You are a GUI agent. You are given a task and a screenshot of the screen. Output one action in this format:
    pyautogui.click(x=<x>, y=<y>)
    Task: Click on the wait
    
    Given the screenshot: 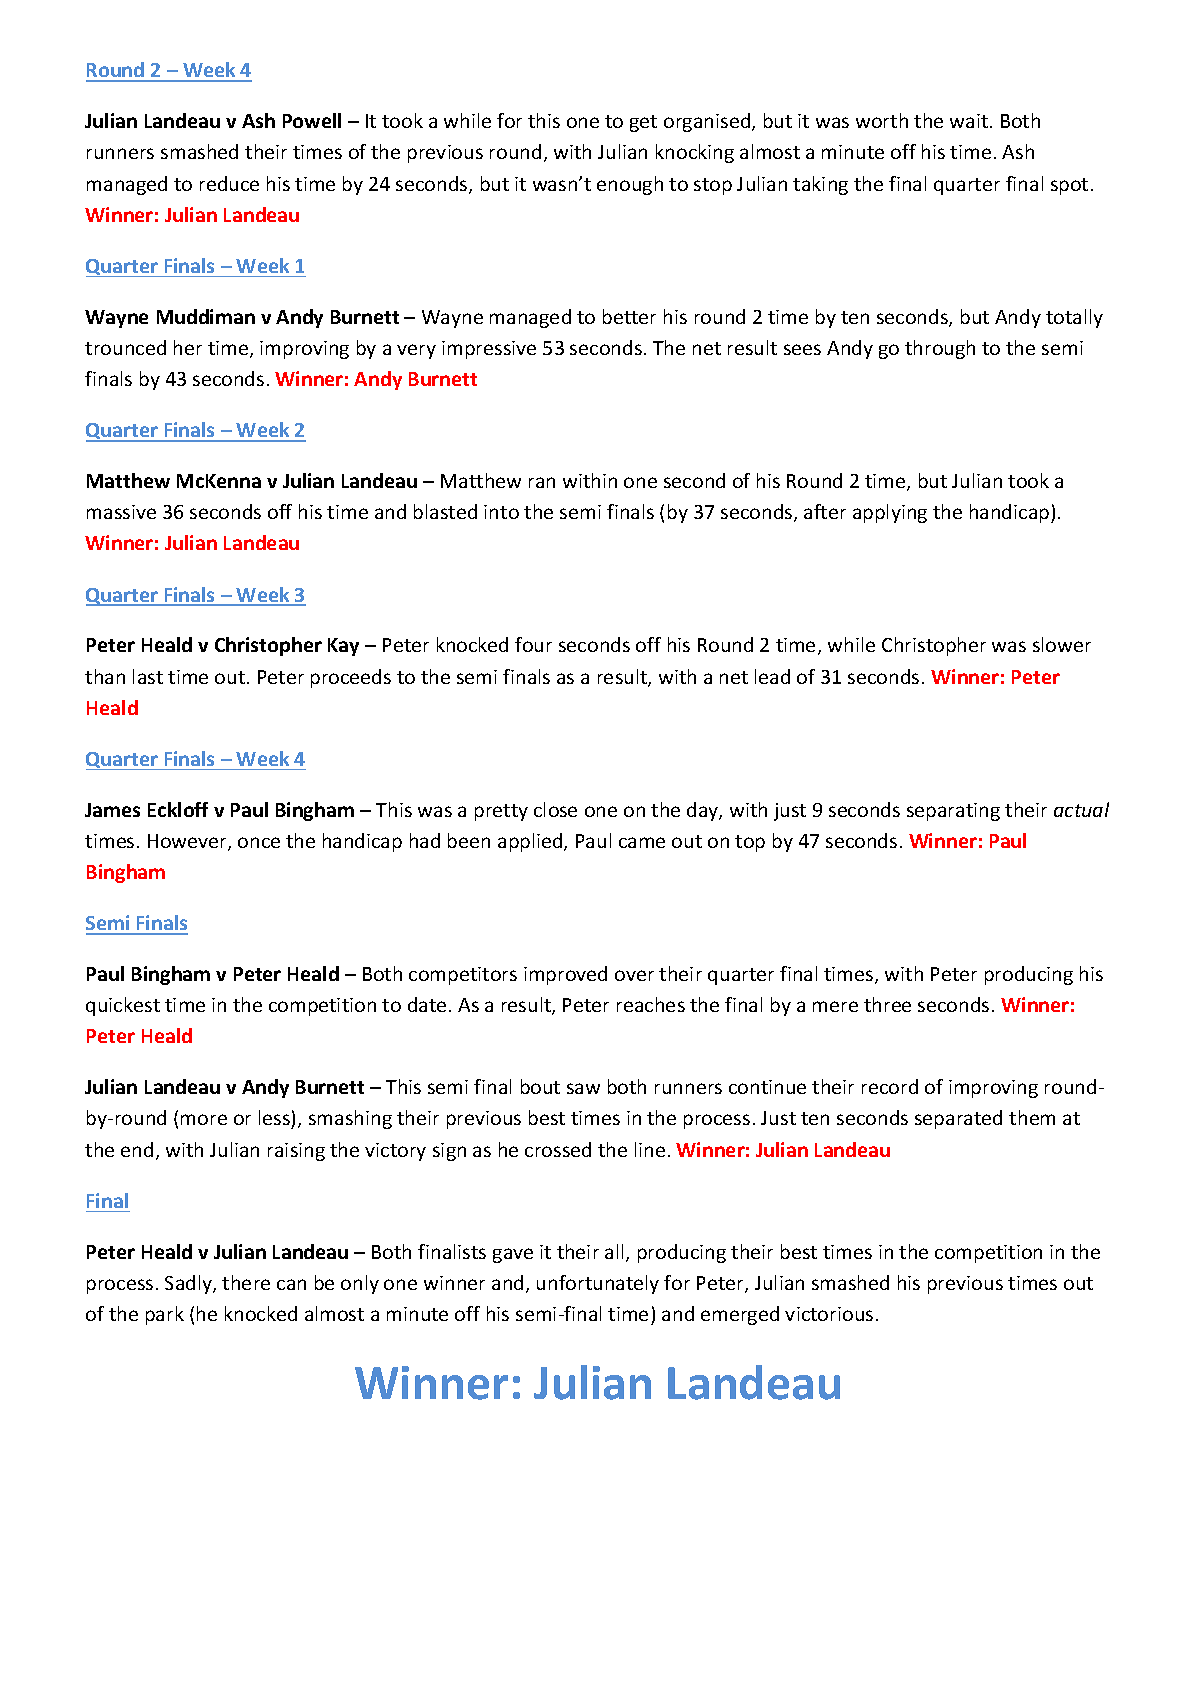 What is the action you would take?
    pyautogui.click(x=969, y=121)
